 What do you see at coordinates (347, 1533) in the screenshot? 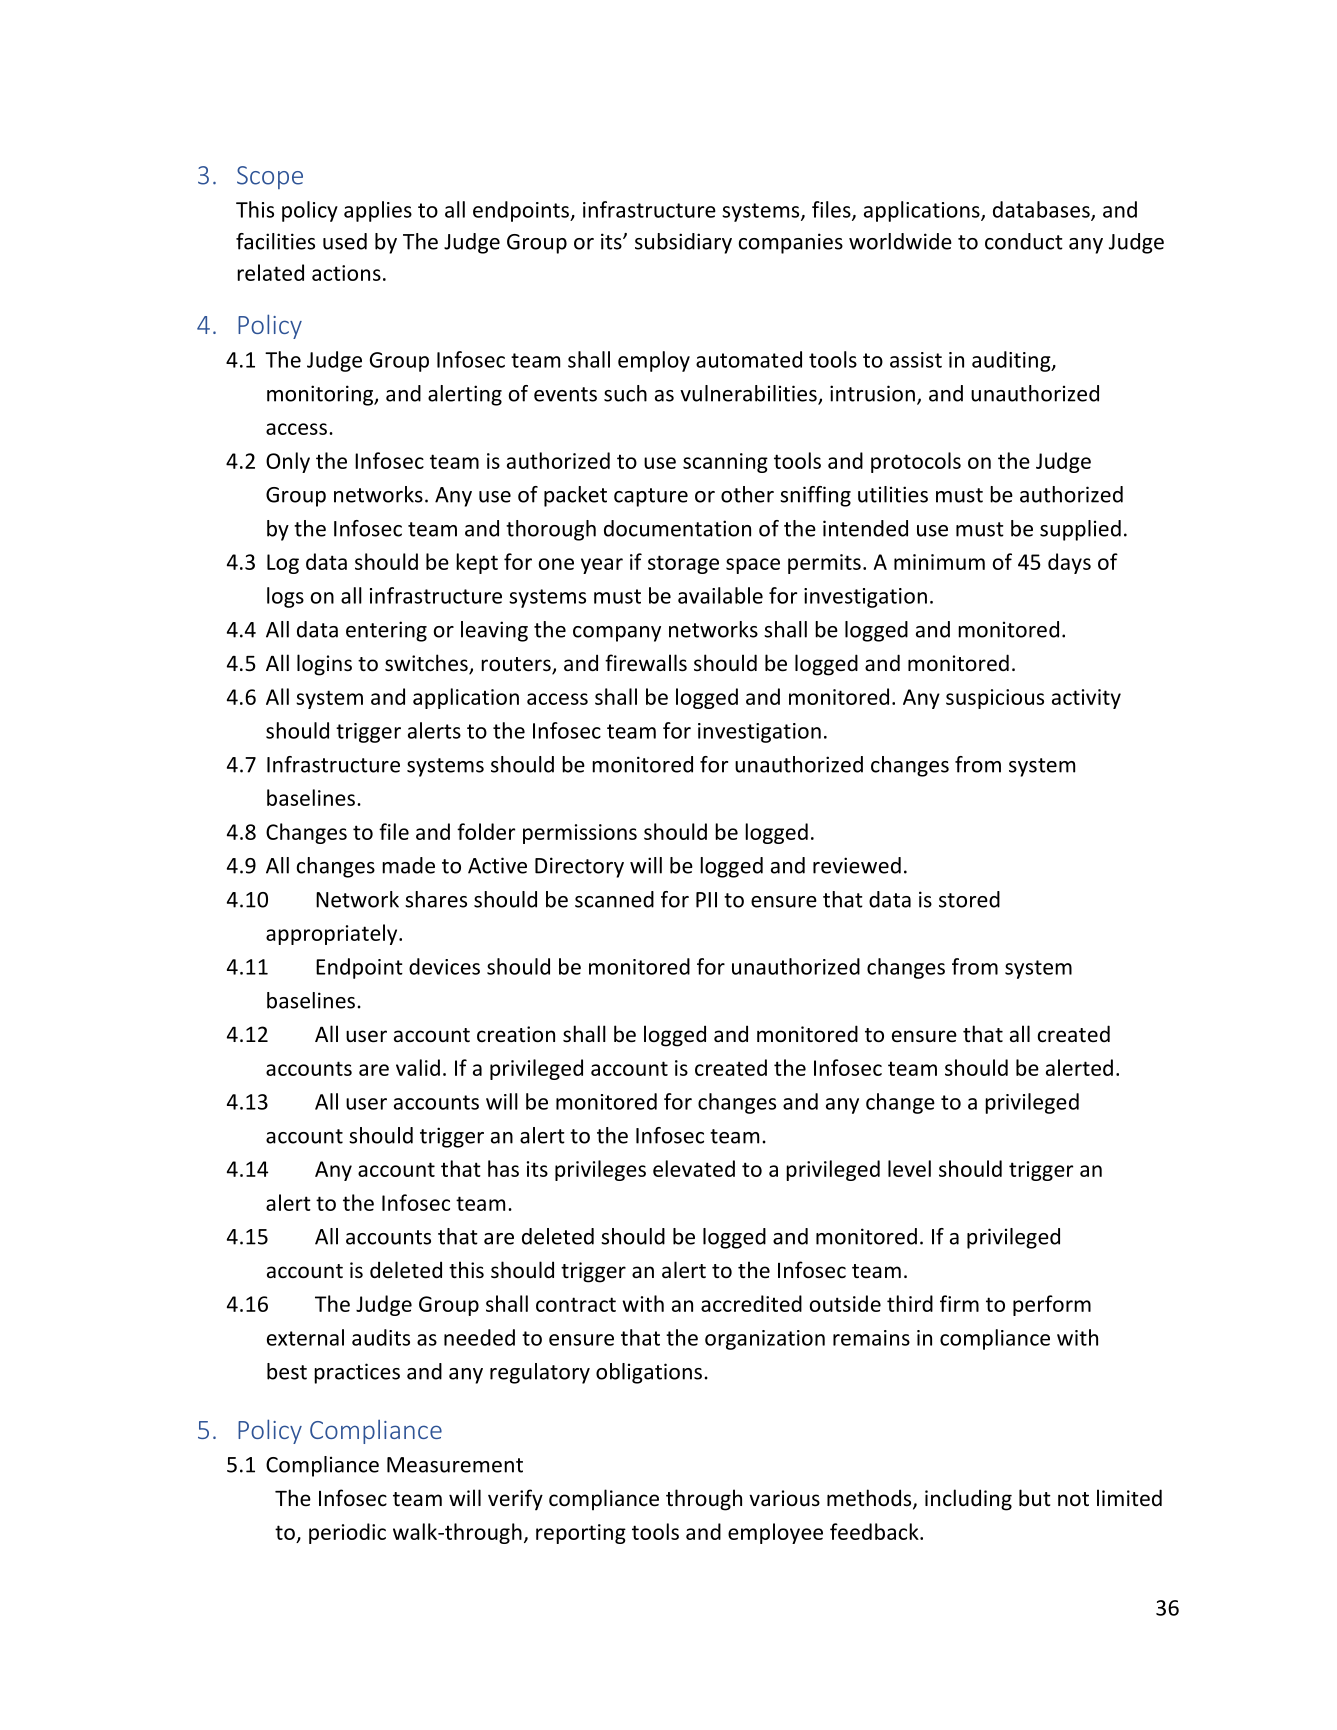
I see `periodic` at bounding box center [347, 1533].
